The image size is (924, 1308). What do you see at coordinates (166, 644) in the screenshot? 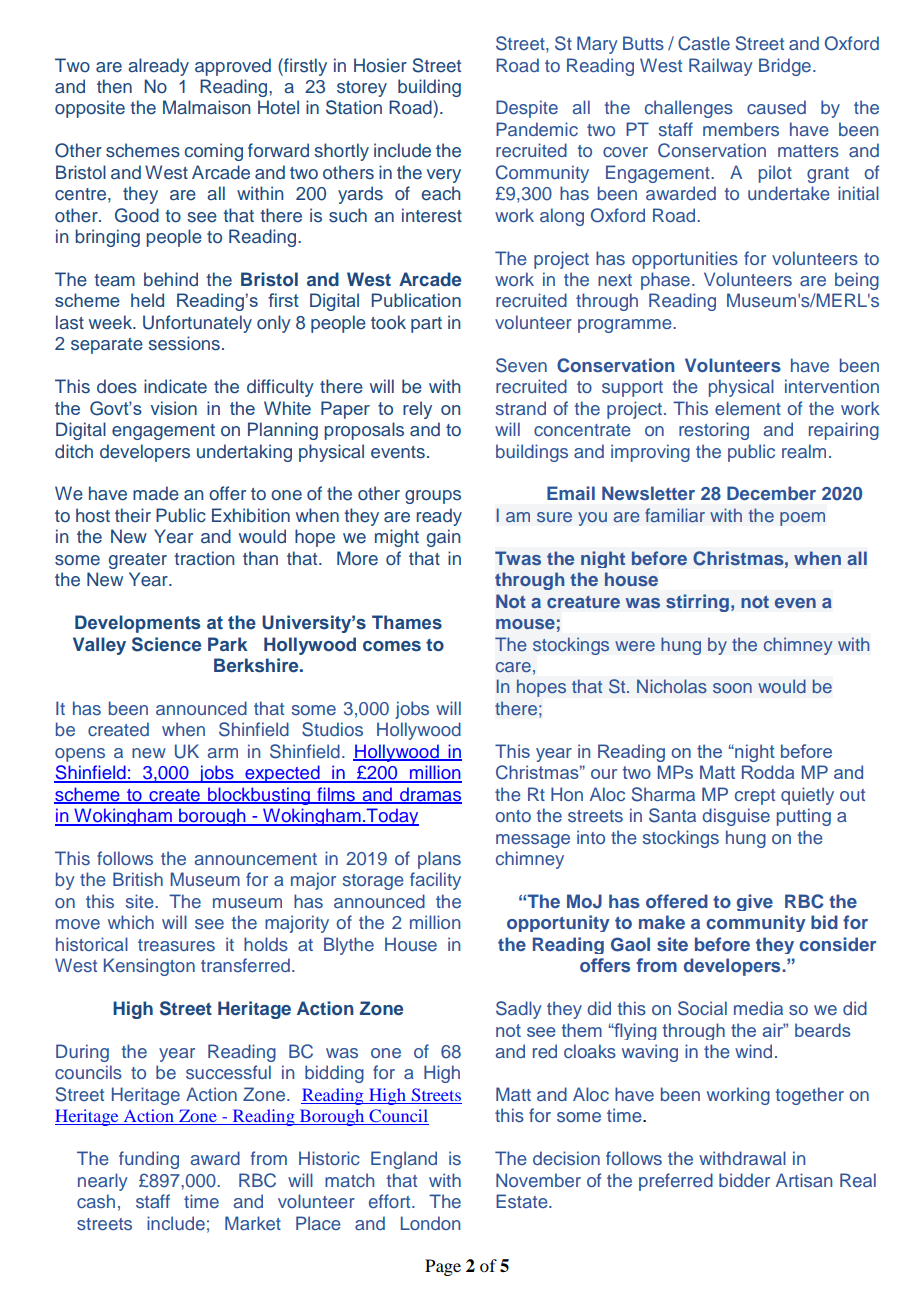
I see `Science` at bounding box center [166, 644].
